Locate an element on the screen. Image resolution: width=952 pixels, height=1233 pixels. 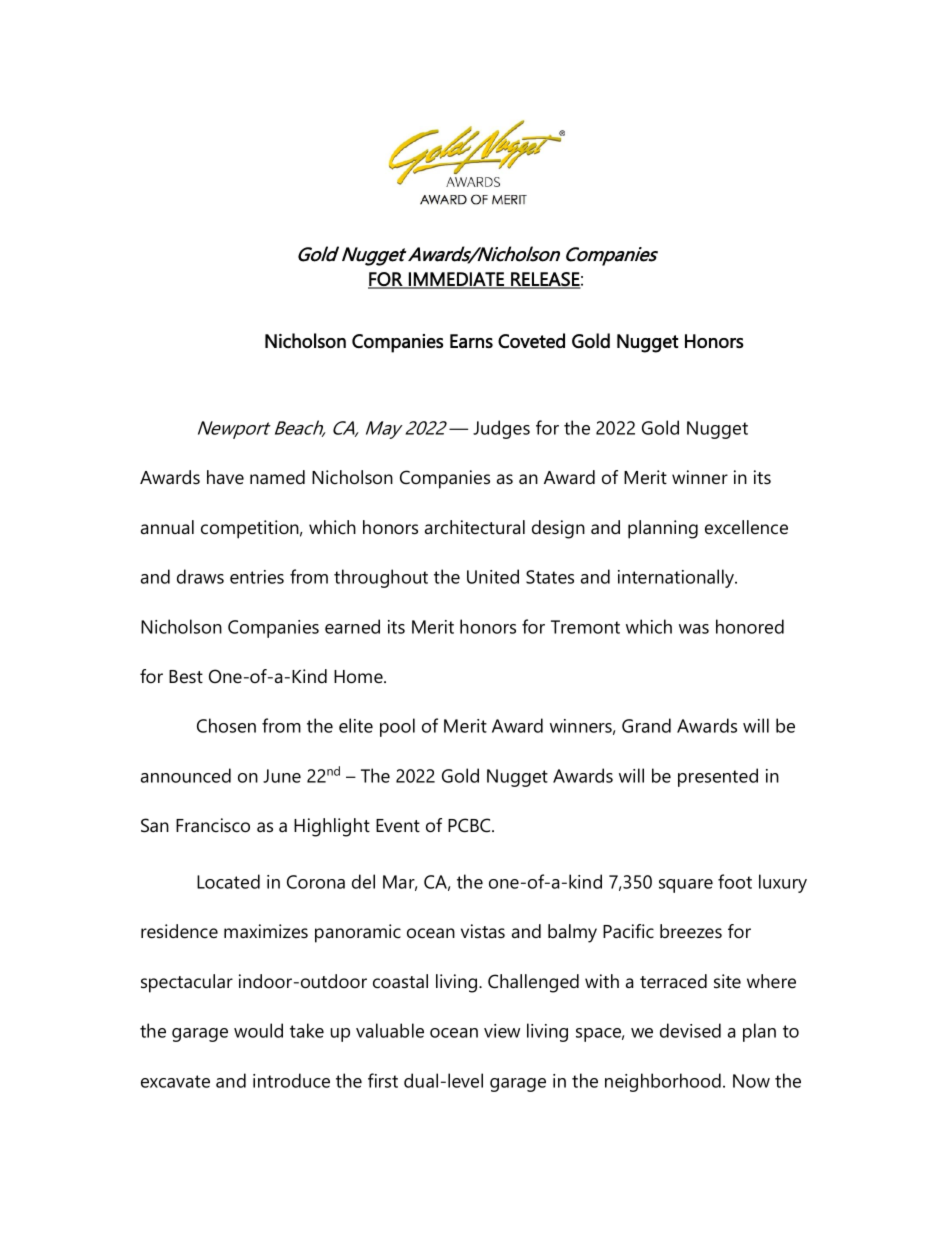
vistas is located at coordinates (483, 931).
